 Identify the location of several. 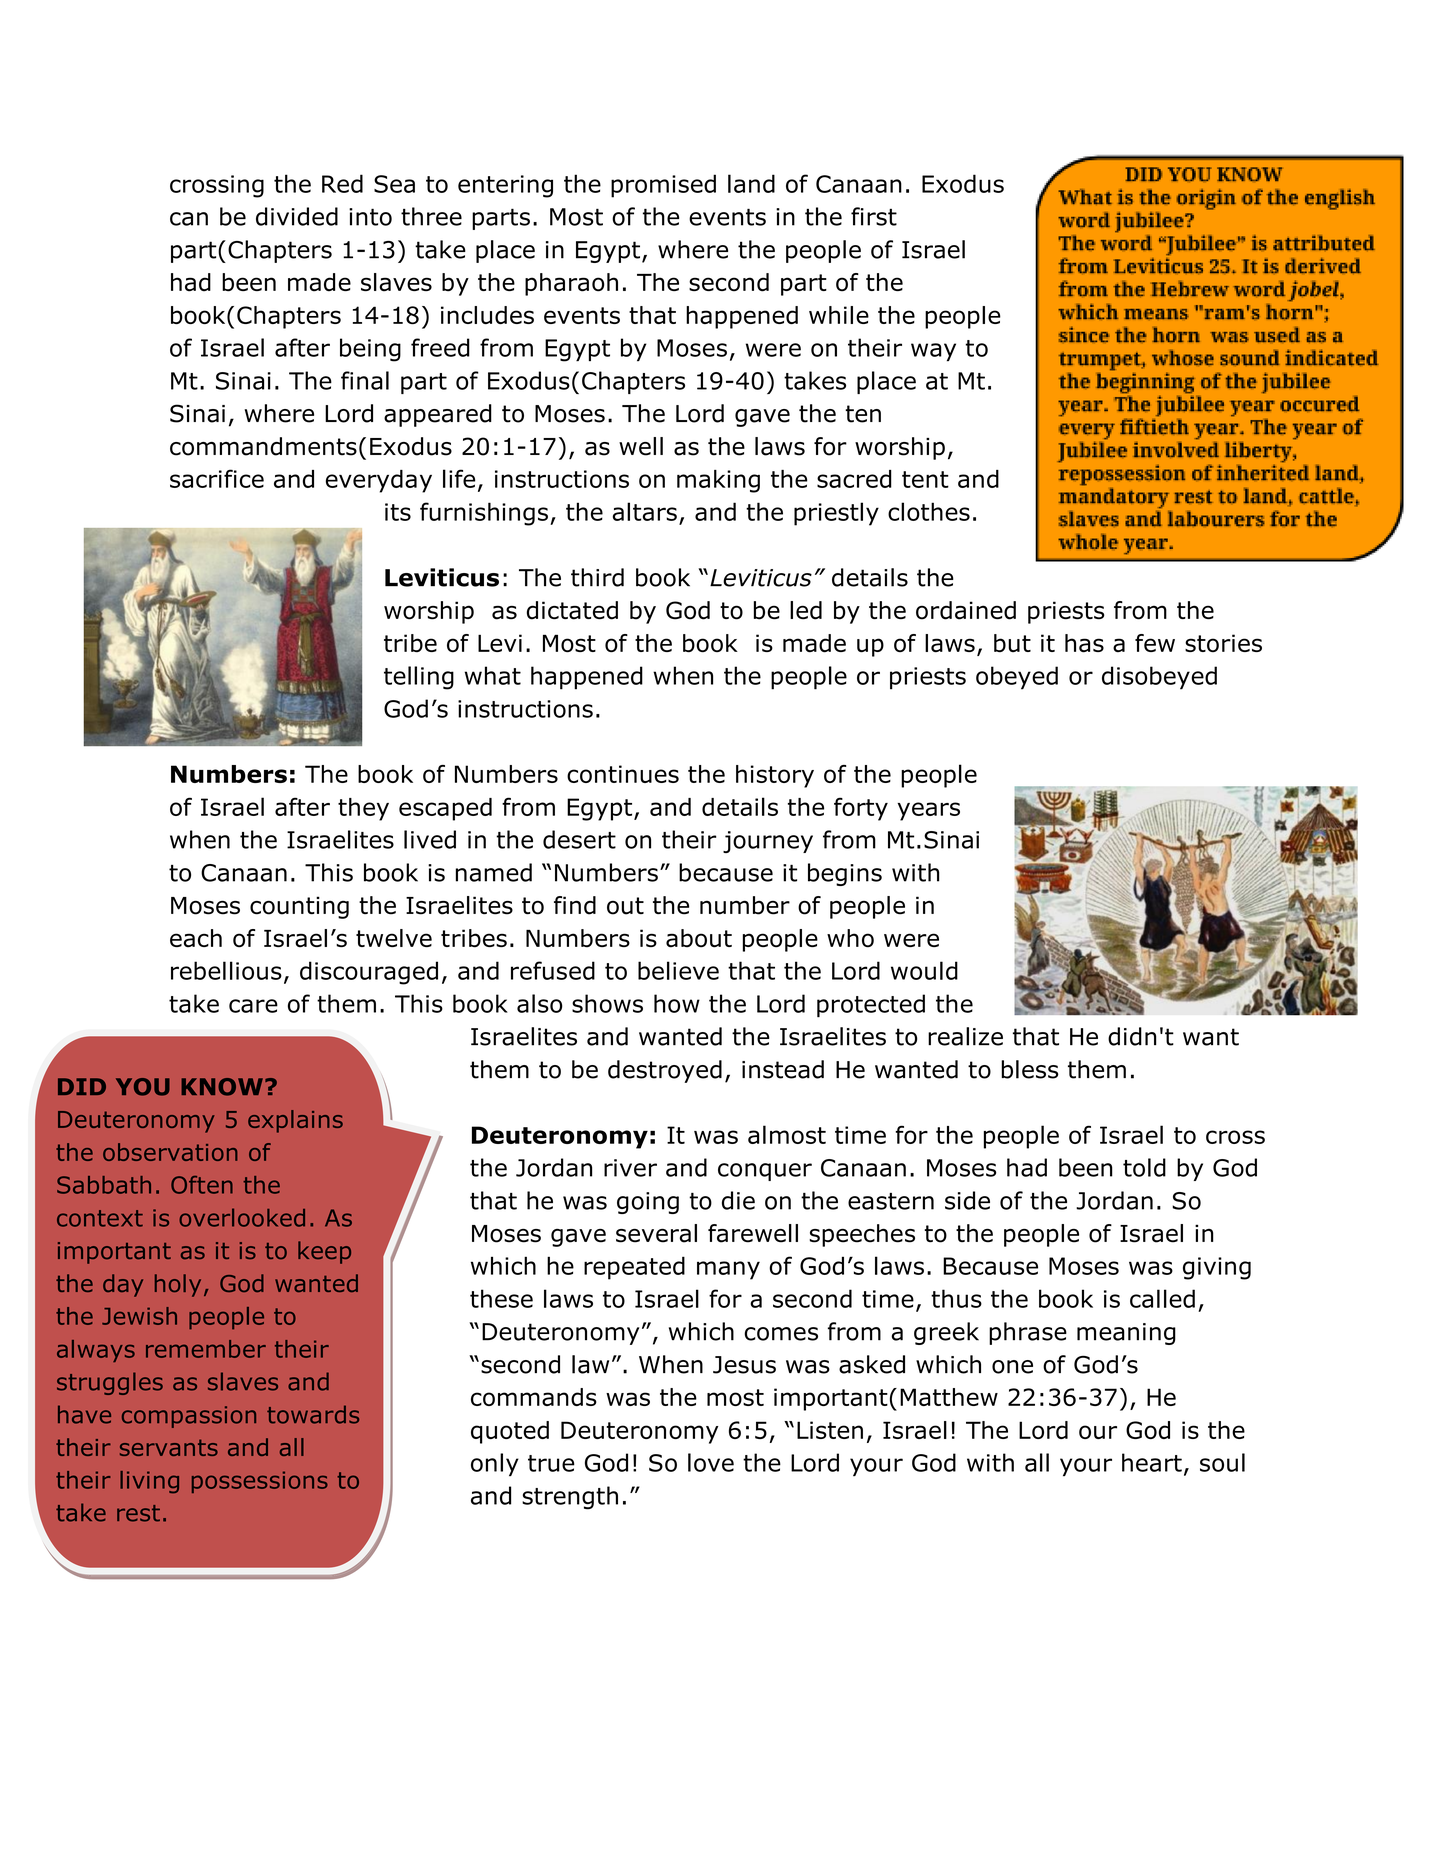
(656, 1233).
